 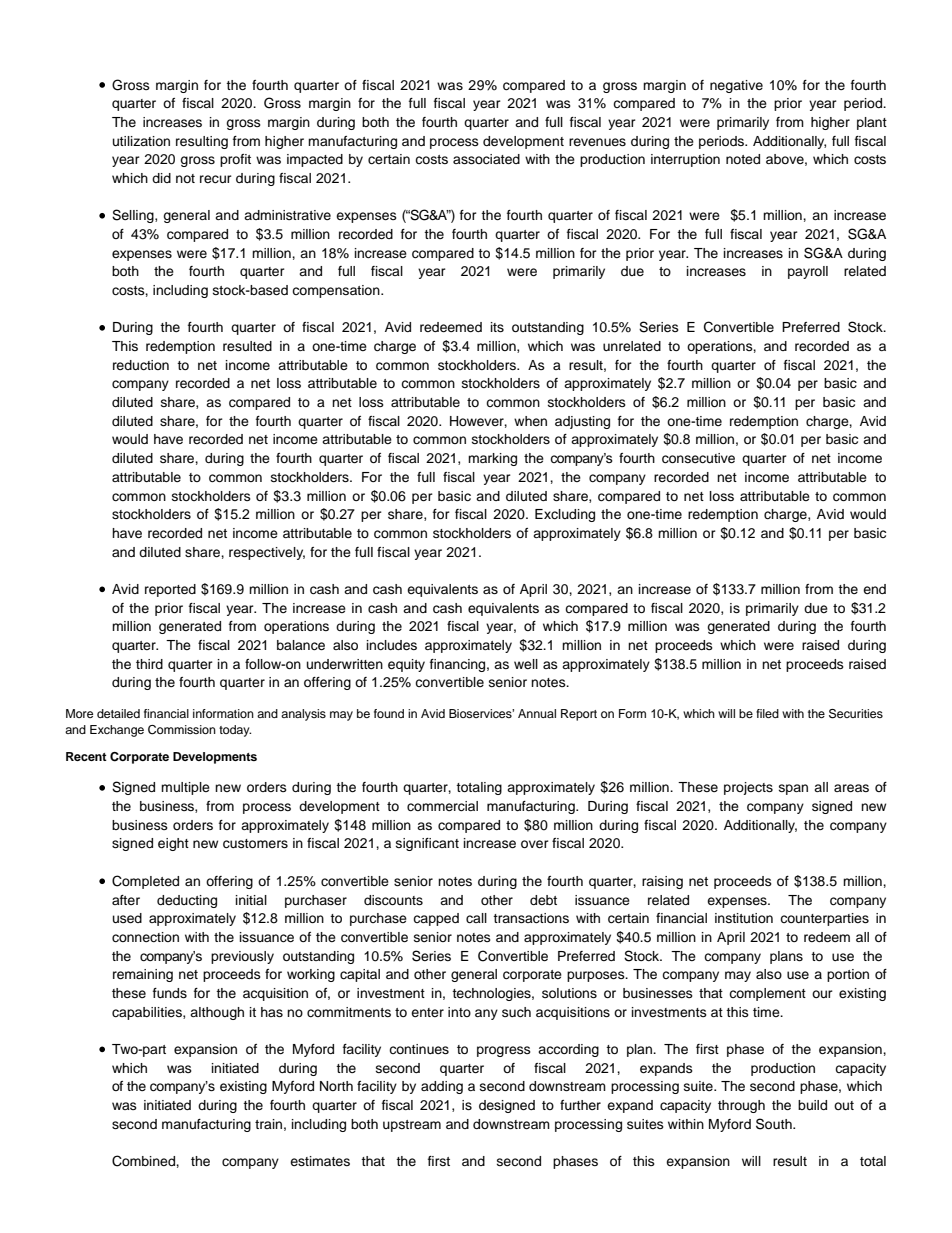 What do you see at coordinates (736, 86) in the document?
I see `negative` at bounding box center [736, 86].
